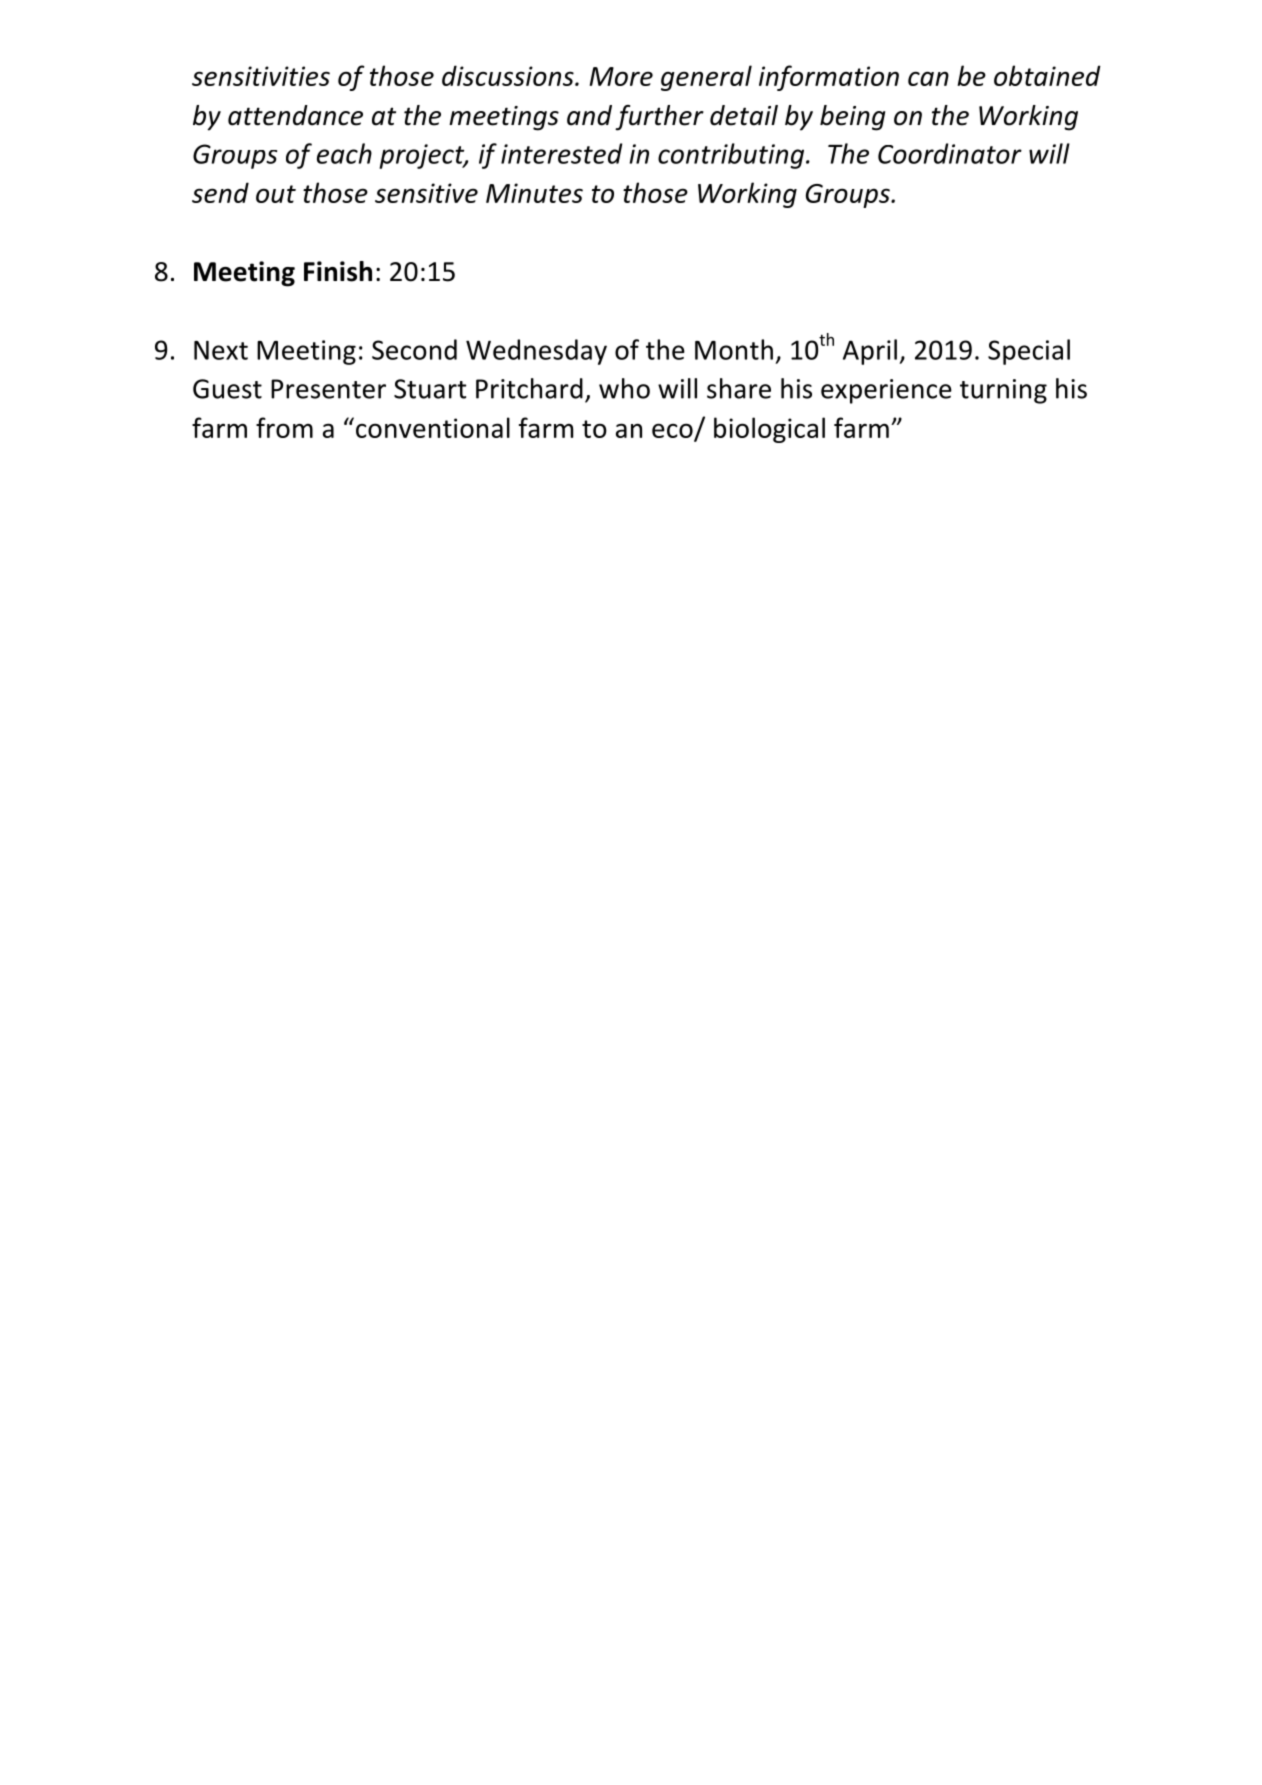 The image size is (1262, 1785). What do you see at coordinates (338, 271) in the screenshot?
I see `Finish` at bounding box center [338, 271].
